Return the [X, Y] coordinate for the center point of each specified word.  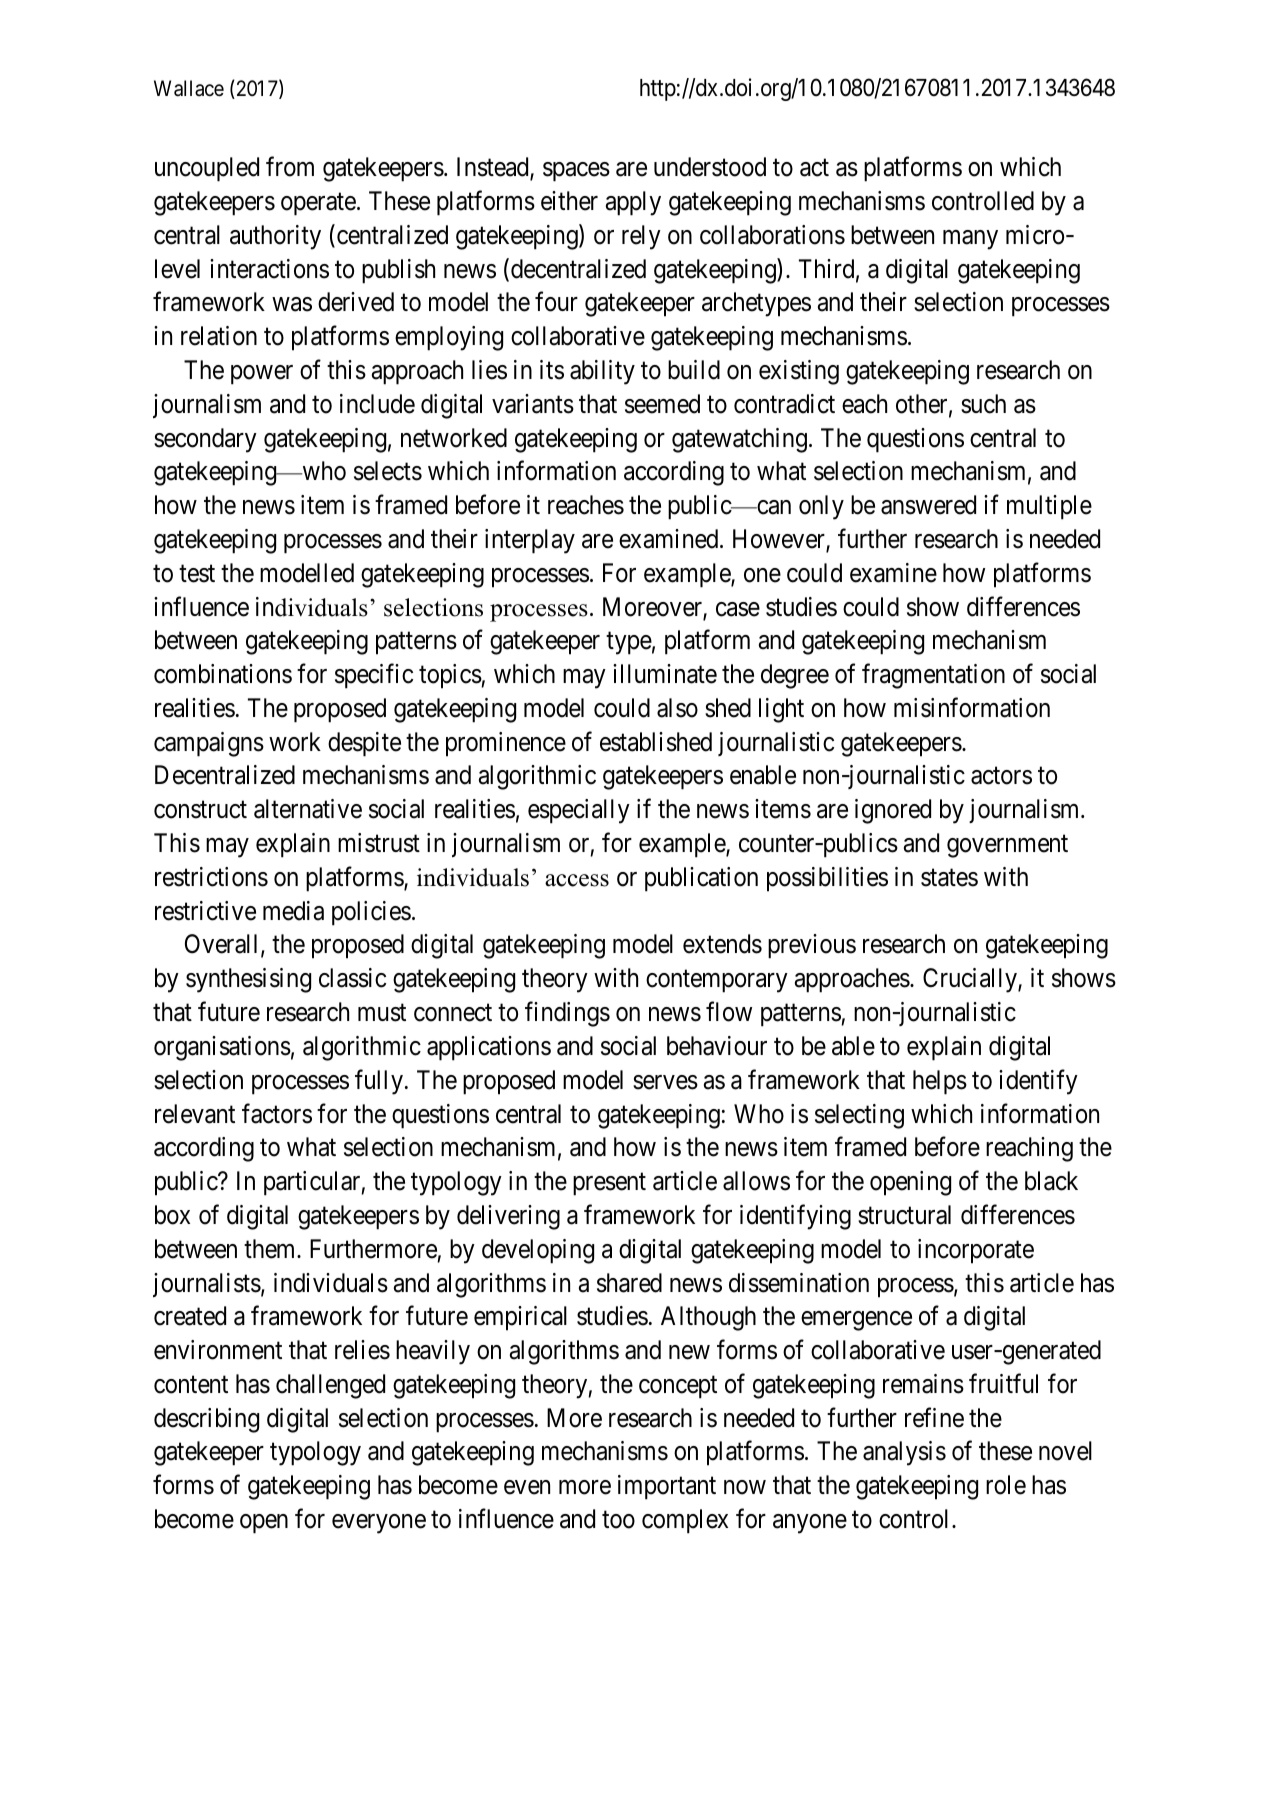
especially [579, 811]
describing [206, 1420]
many [970, 240]
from [290, 167]
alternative [308, 809]
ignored [893, 811]
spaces [576, 172]
